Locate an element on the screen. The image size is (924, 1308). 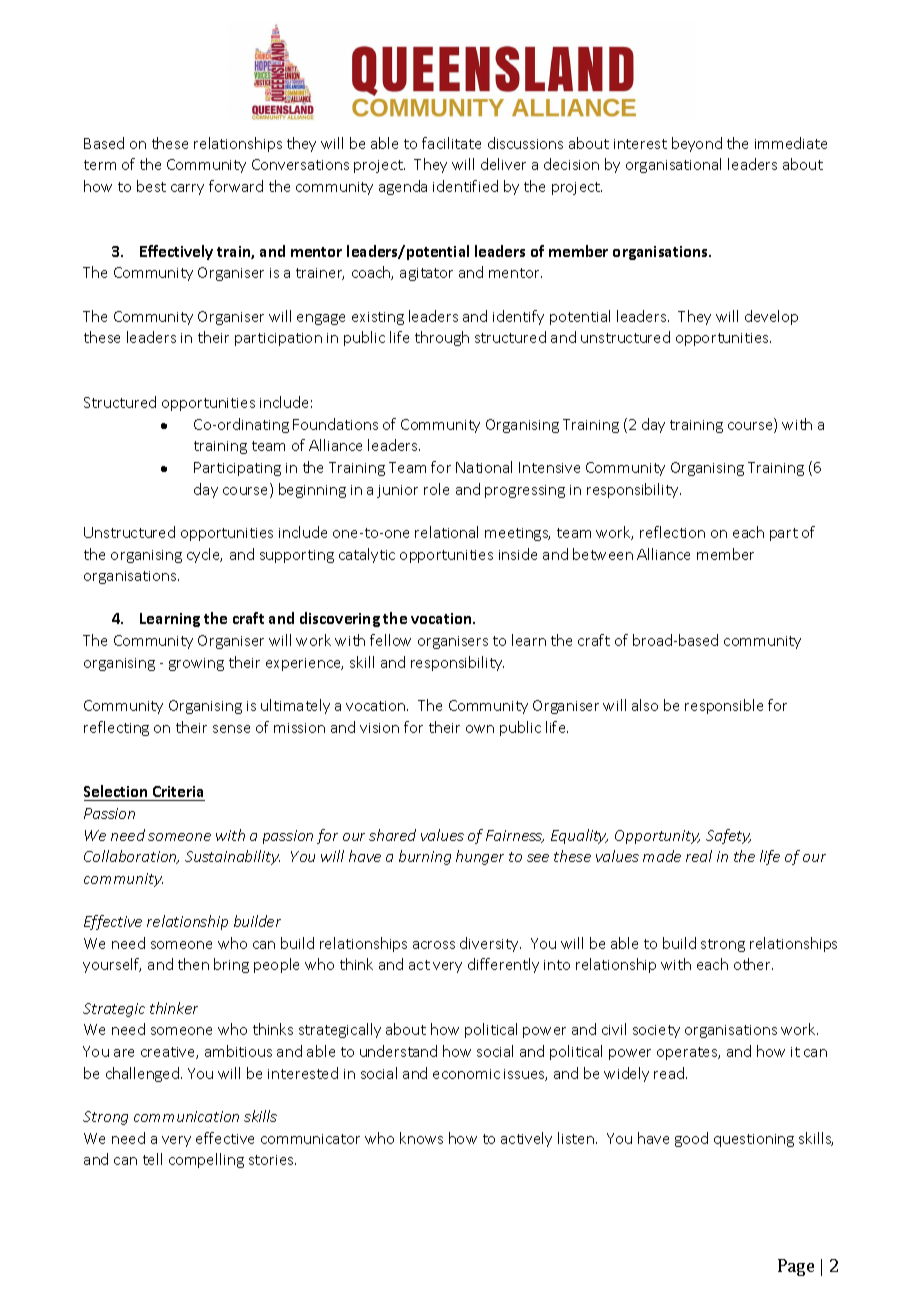
carry is located at coordinates (187, 189).
